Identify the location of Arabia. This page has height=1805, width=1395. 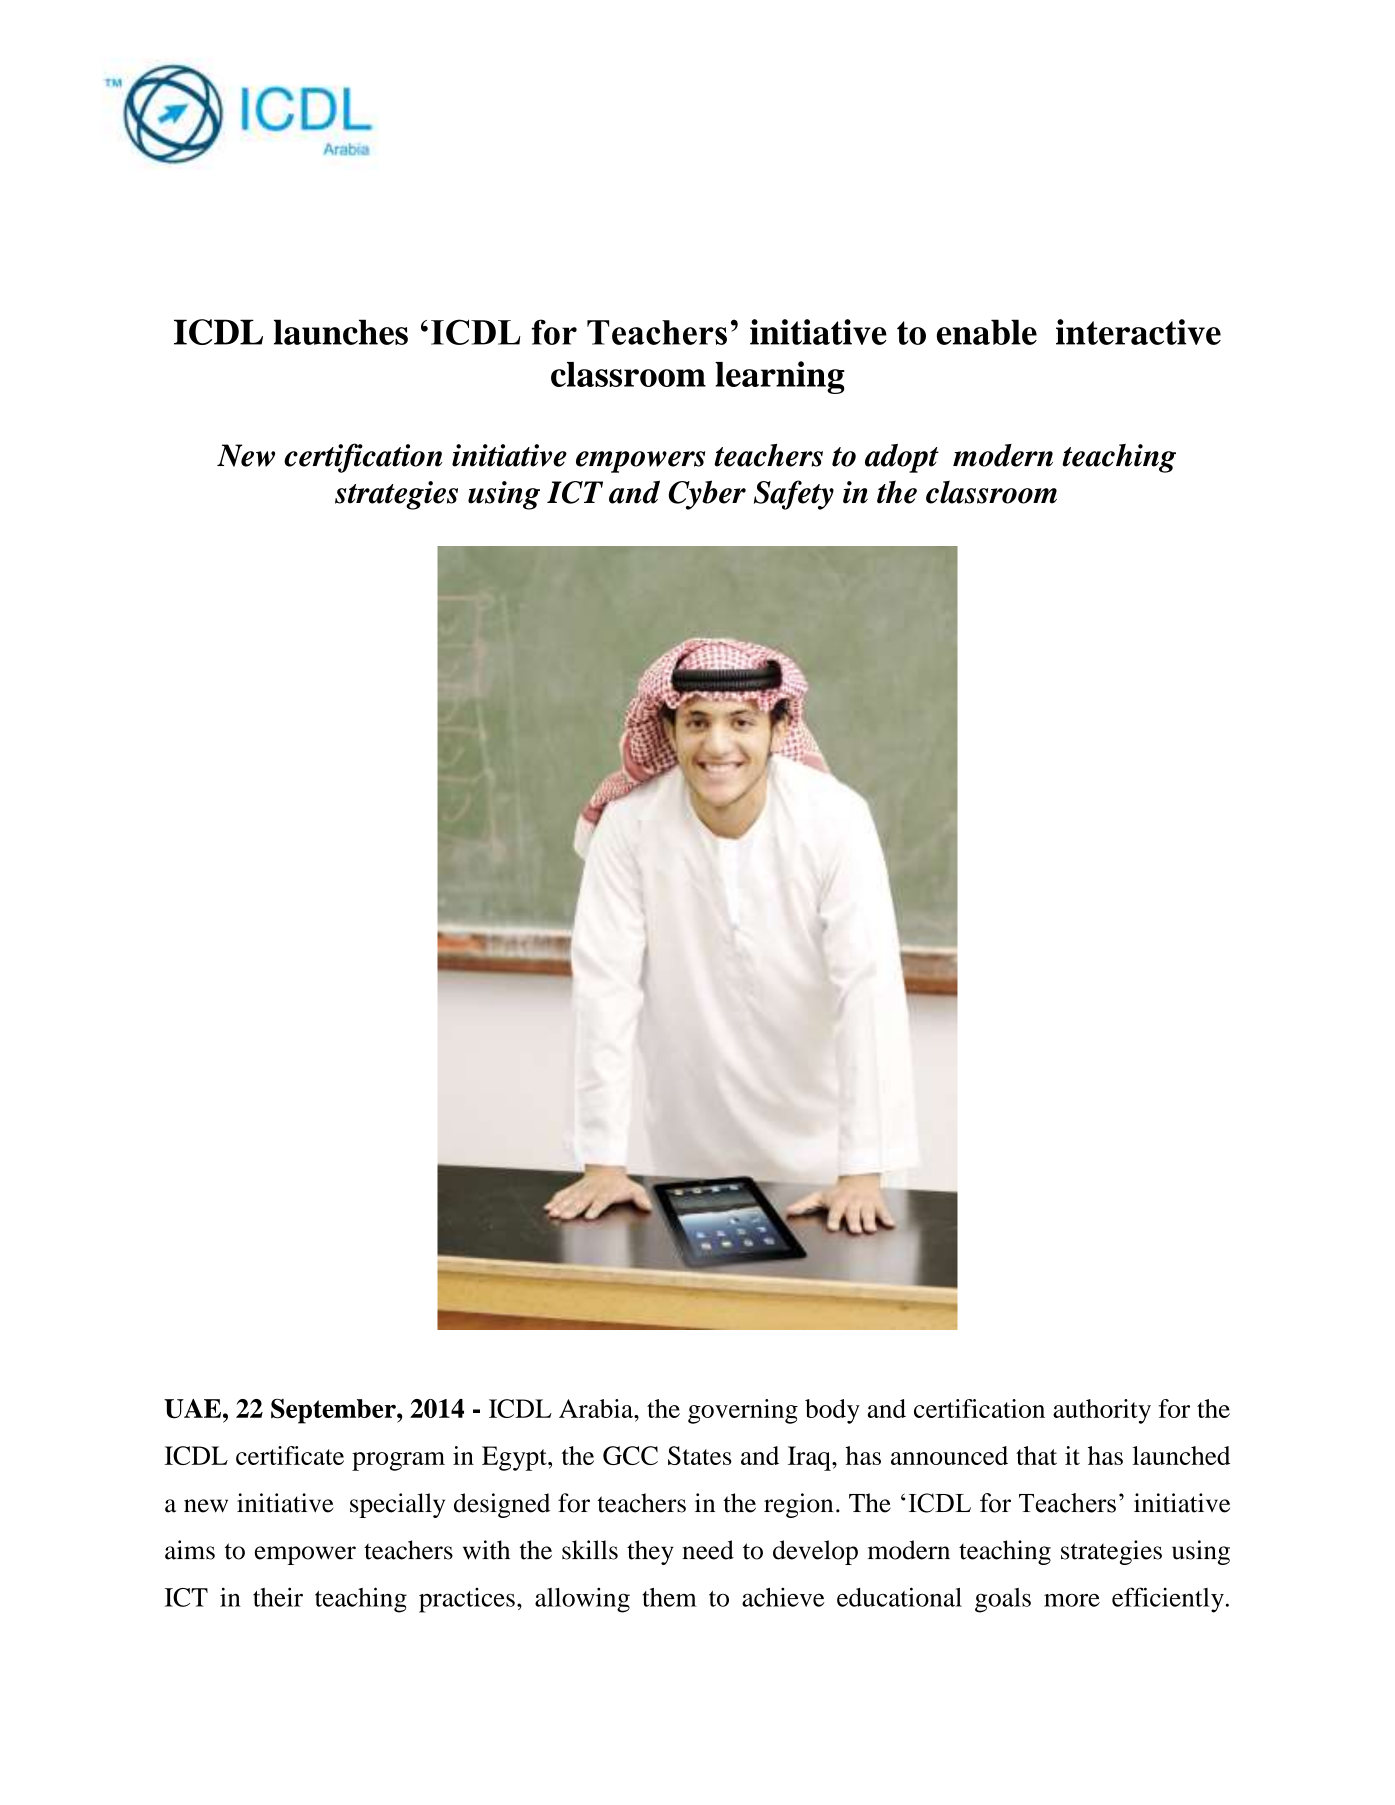
(597, 1408).
